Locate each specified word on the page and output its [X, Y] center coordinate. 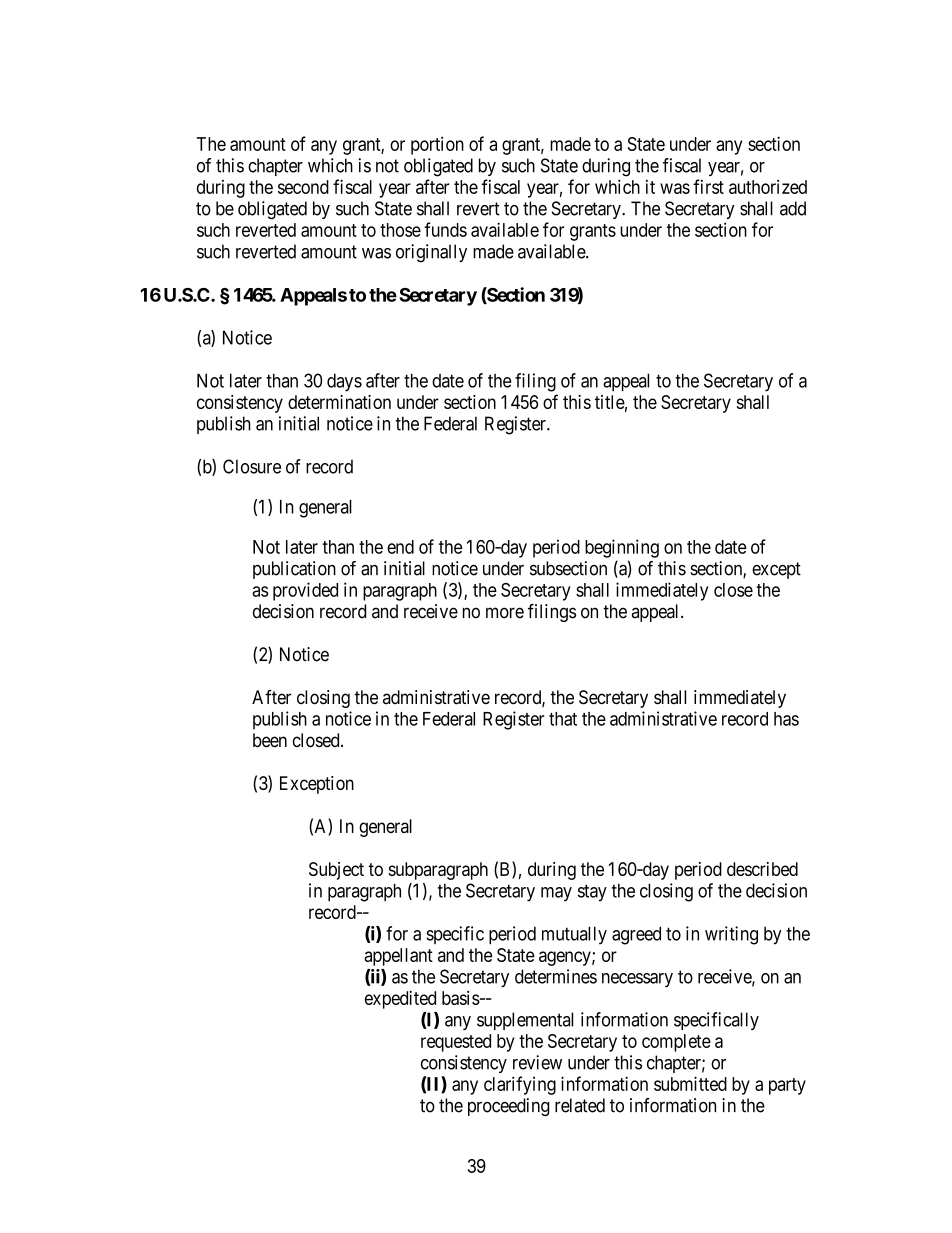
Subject [336, 871]
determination [339, 402]
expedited [400, 1000]
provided [305, 591]
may [556, 894]
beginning [622, 548]
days [344, 382]
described [762, 869]
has [786, 719]
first [708, 186]
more [505, 613]
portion [437, 146]
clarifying [520, 1085]
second [303, 187]
